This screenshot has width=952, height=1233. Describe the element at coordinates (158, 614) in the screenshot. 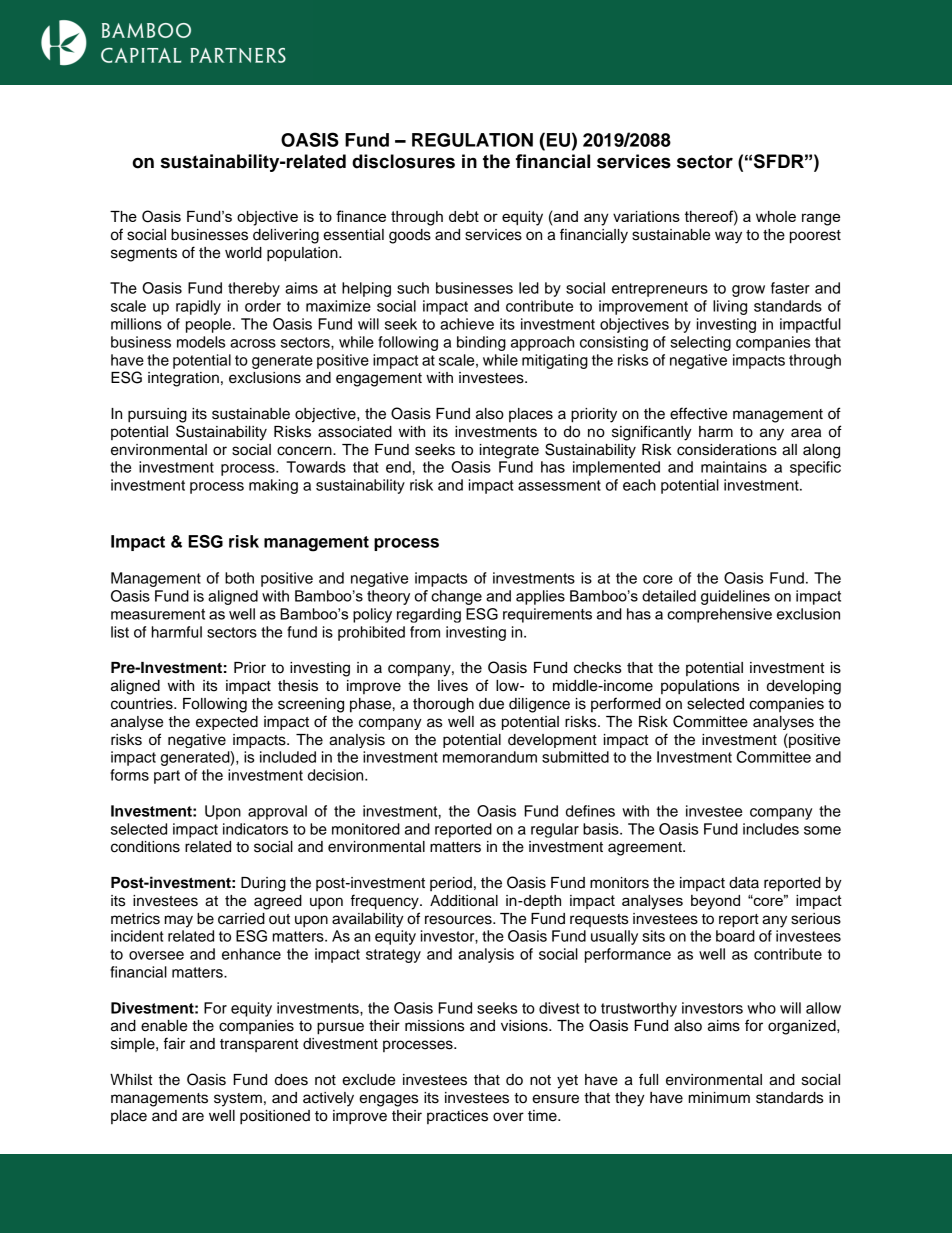

I see `measurement` at that location.
